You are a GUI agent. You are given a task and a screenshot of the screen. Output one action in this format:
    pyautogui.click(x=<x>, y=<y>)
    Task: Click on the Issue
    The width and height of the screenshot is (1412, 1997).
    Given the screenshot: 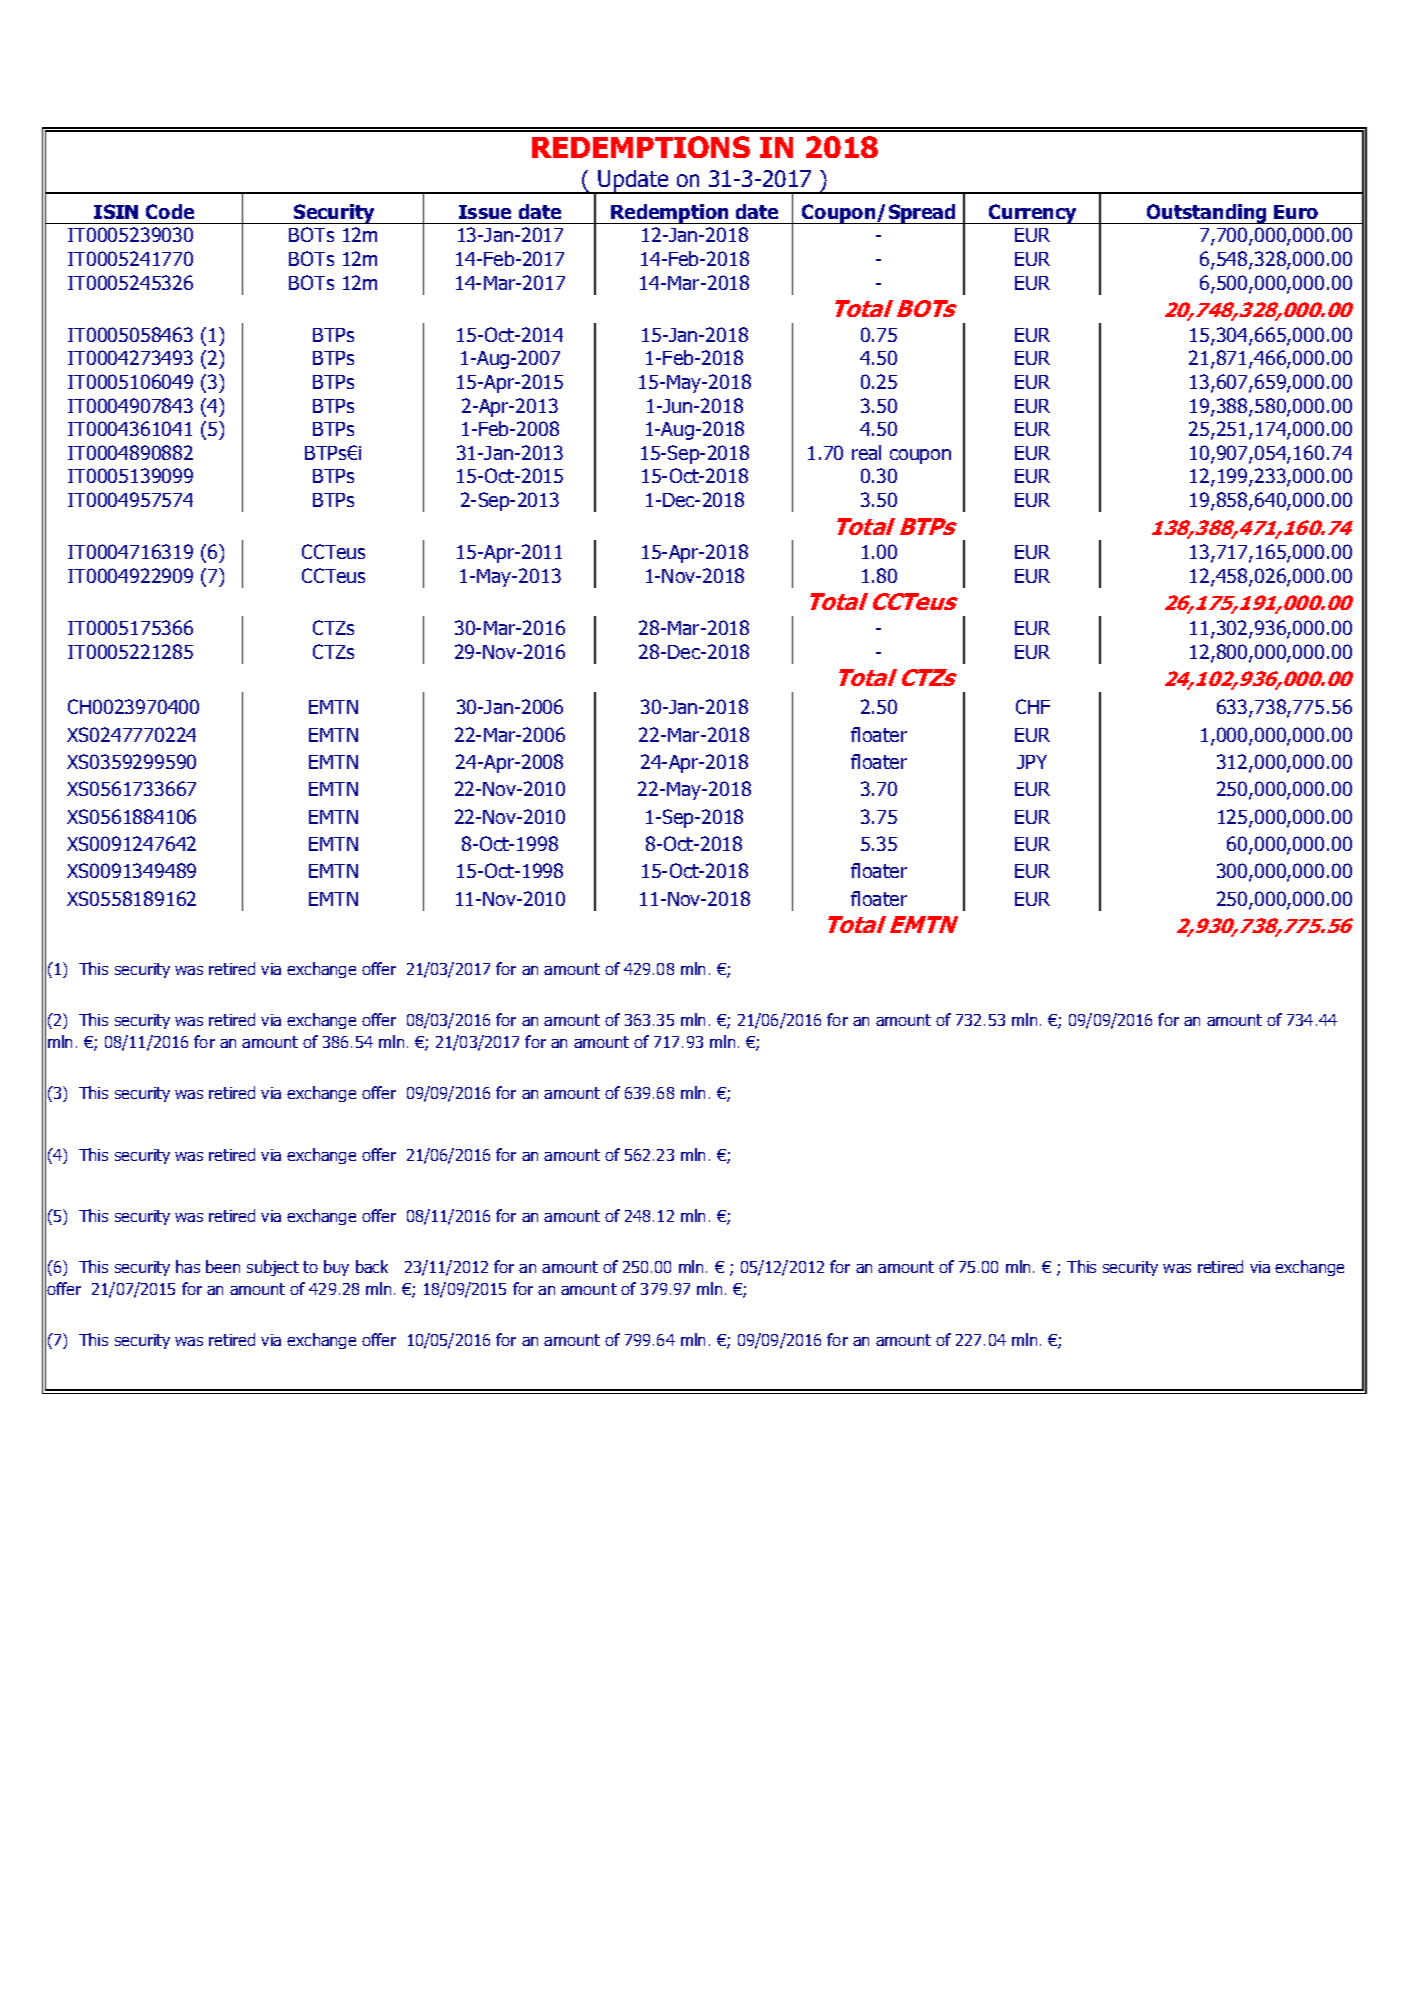 What is the action you would take?
    pyautogui.click(x=485, y=212)
